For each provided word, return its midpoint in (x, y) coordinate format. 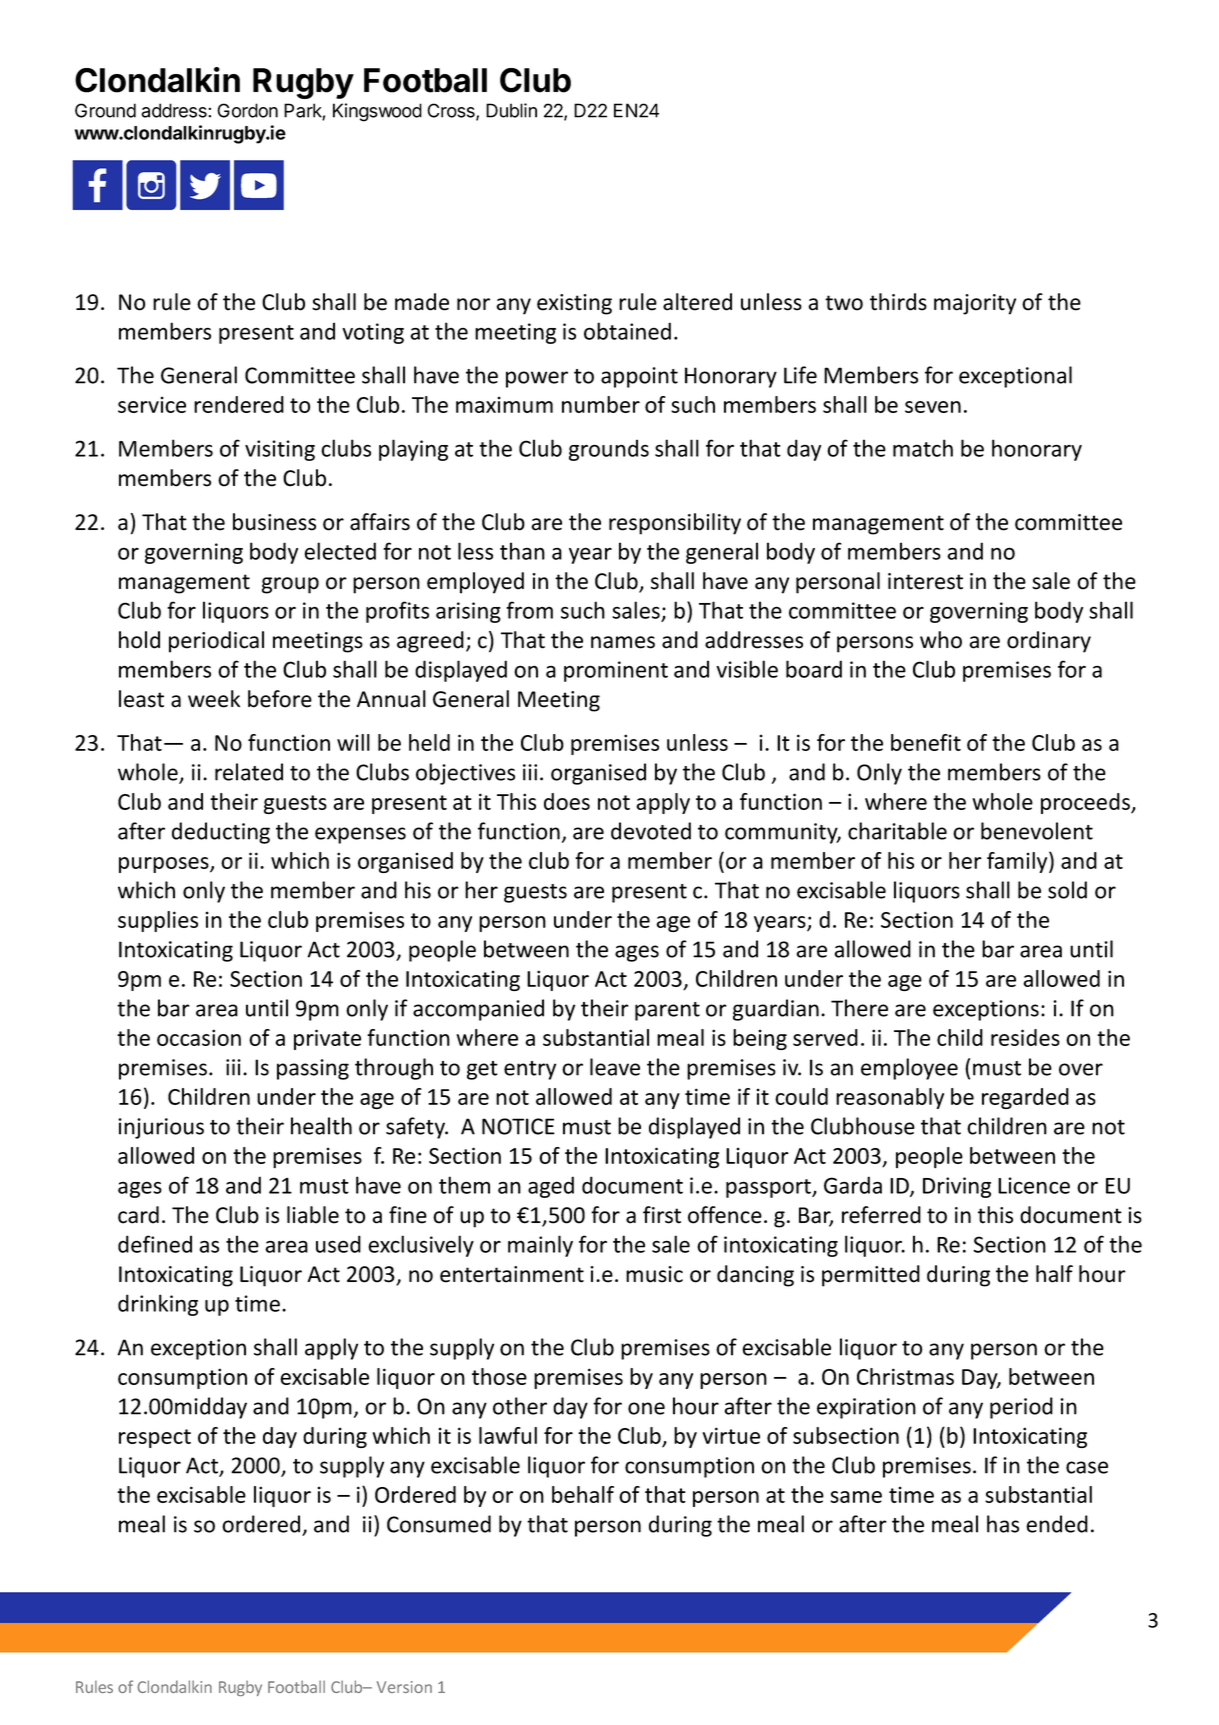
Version (404, 1687)
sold (1067, 890)
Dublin (511, 110)
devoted (651, 831)
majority (975, 304)
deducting (221, 833)
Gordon (247, 110)
